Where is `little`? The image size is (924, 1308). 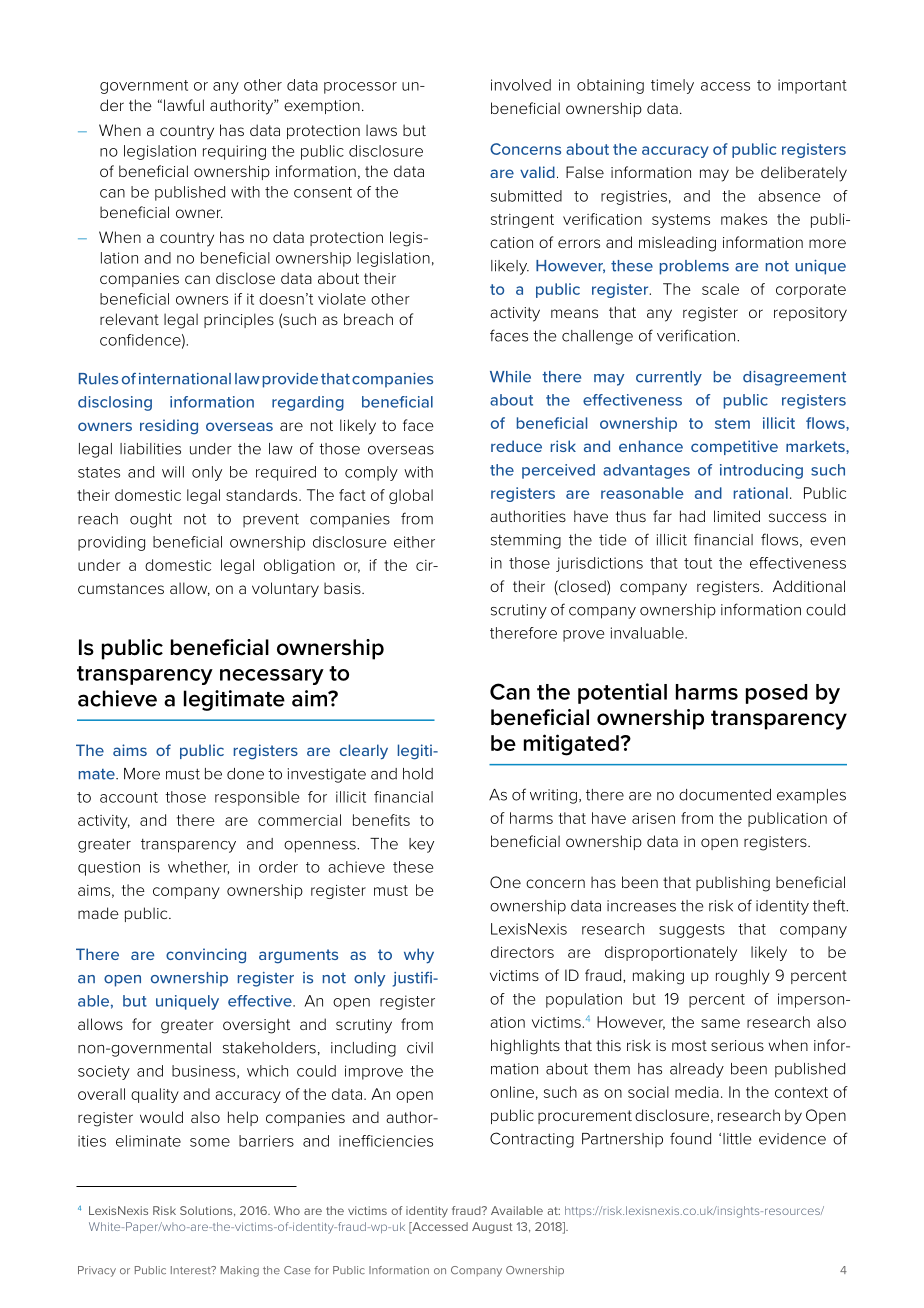 little is located at coordinates (737, 1139).
